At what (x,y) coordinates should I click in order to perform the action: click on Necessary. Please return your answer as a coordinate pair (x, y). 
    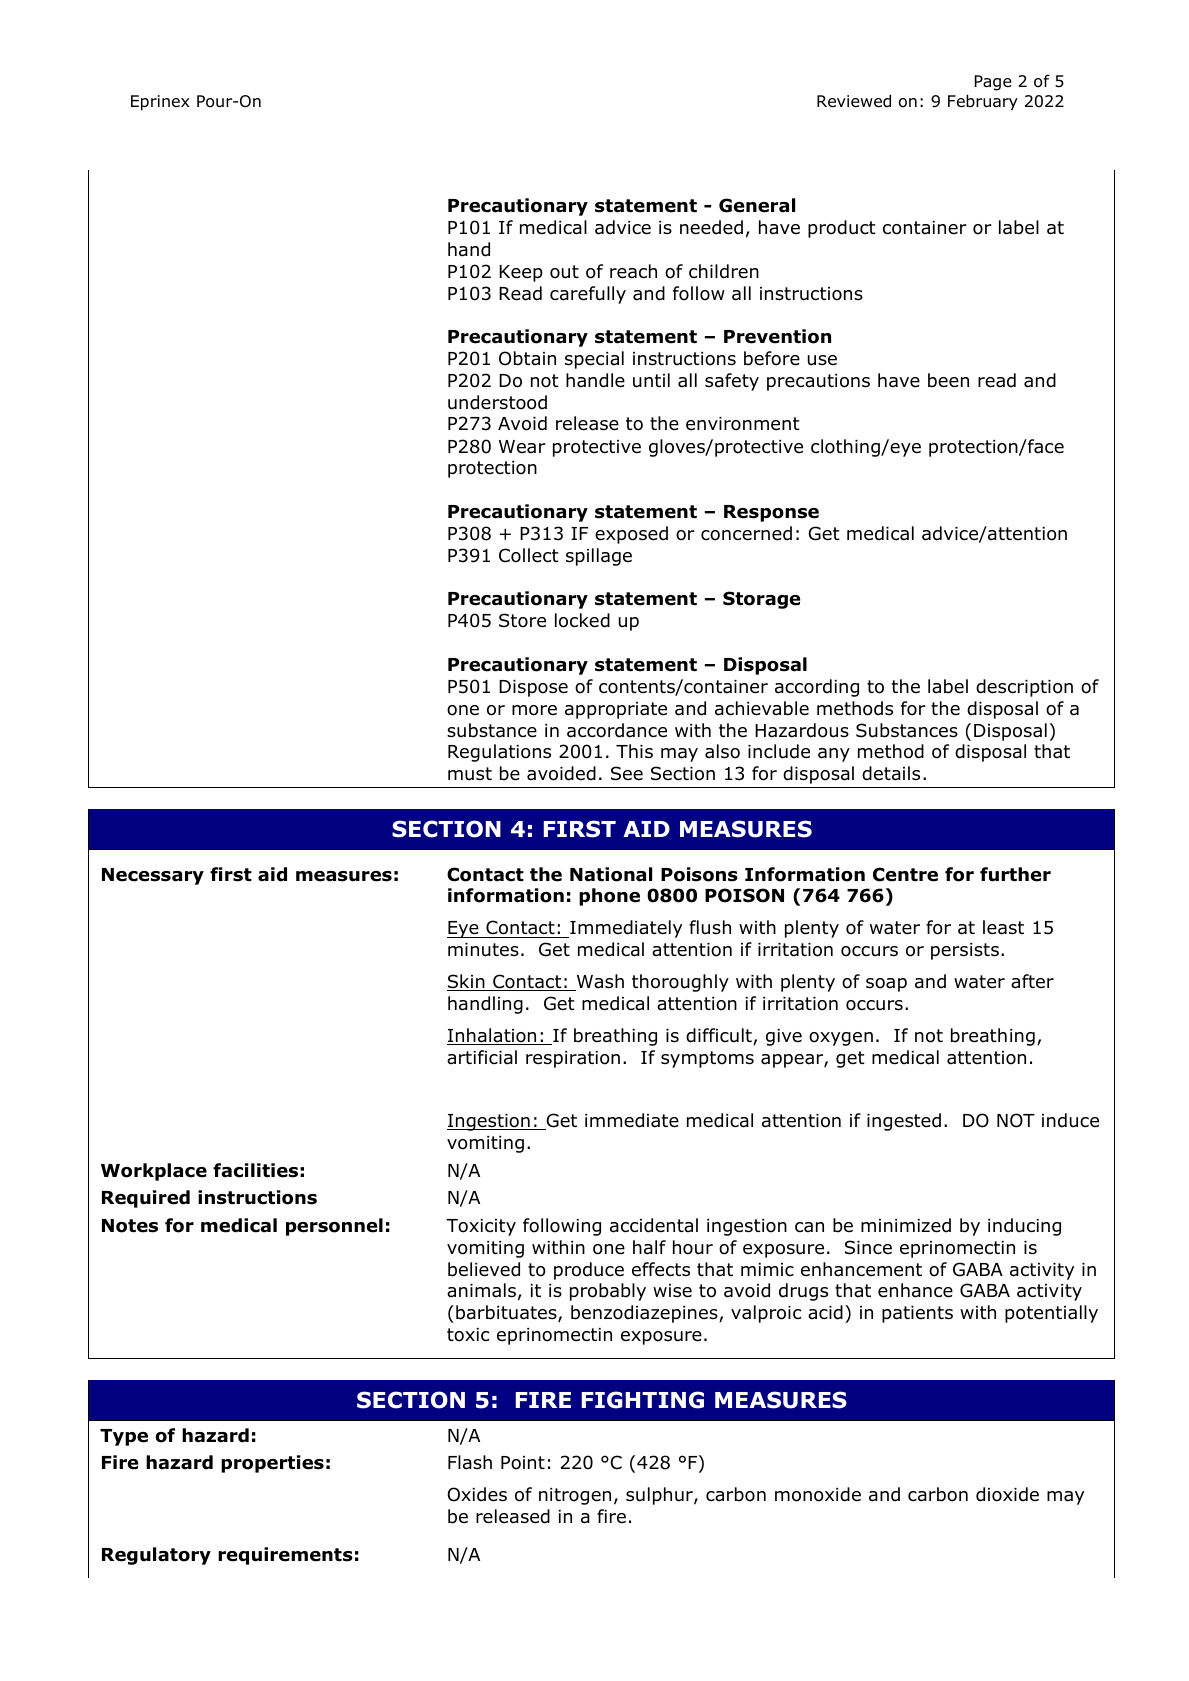
    Looking at the image, I should click on (153, 876).
